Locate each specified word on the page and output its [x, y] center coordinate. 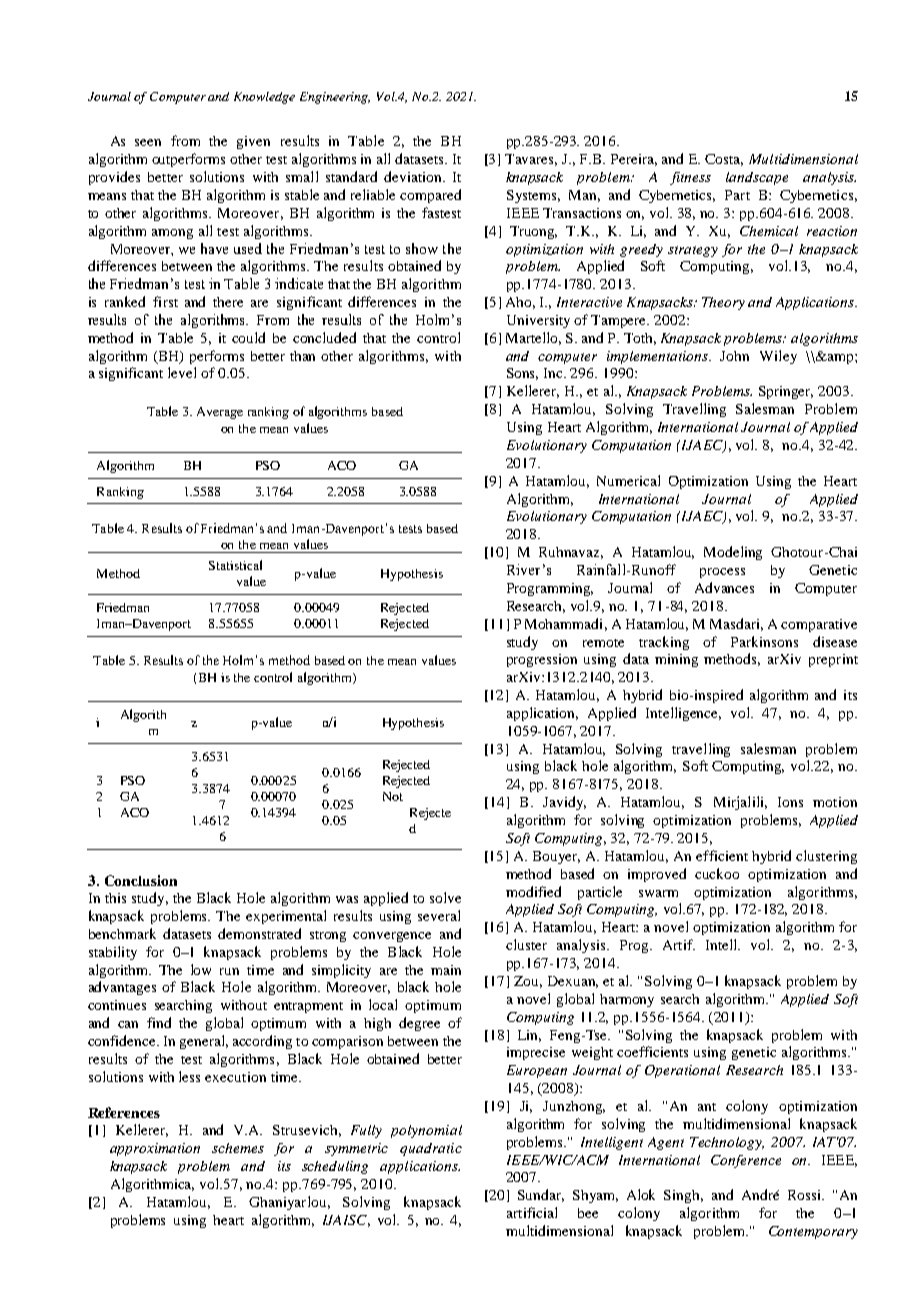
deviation [414, 176]
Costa [724, 160]
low [201, 969]
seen [148, 142]
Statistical [235, 565]
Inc [555, 373]
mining [676, 660]
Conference [746, 1161]
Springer [786, 392]
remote [603, 643]
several [439, 915]
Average [220, 413]
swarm [658, 893]
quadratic [431, 1149]
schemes [238, 1148]
